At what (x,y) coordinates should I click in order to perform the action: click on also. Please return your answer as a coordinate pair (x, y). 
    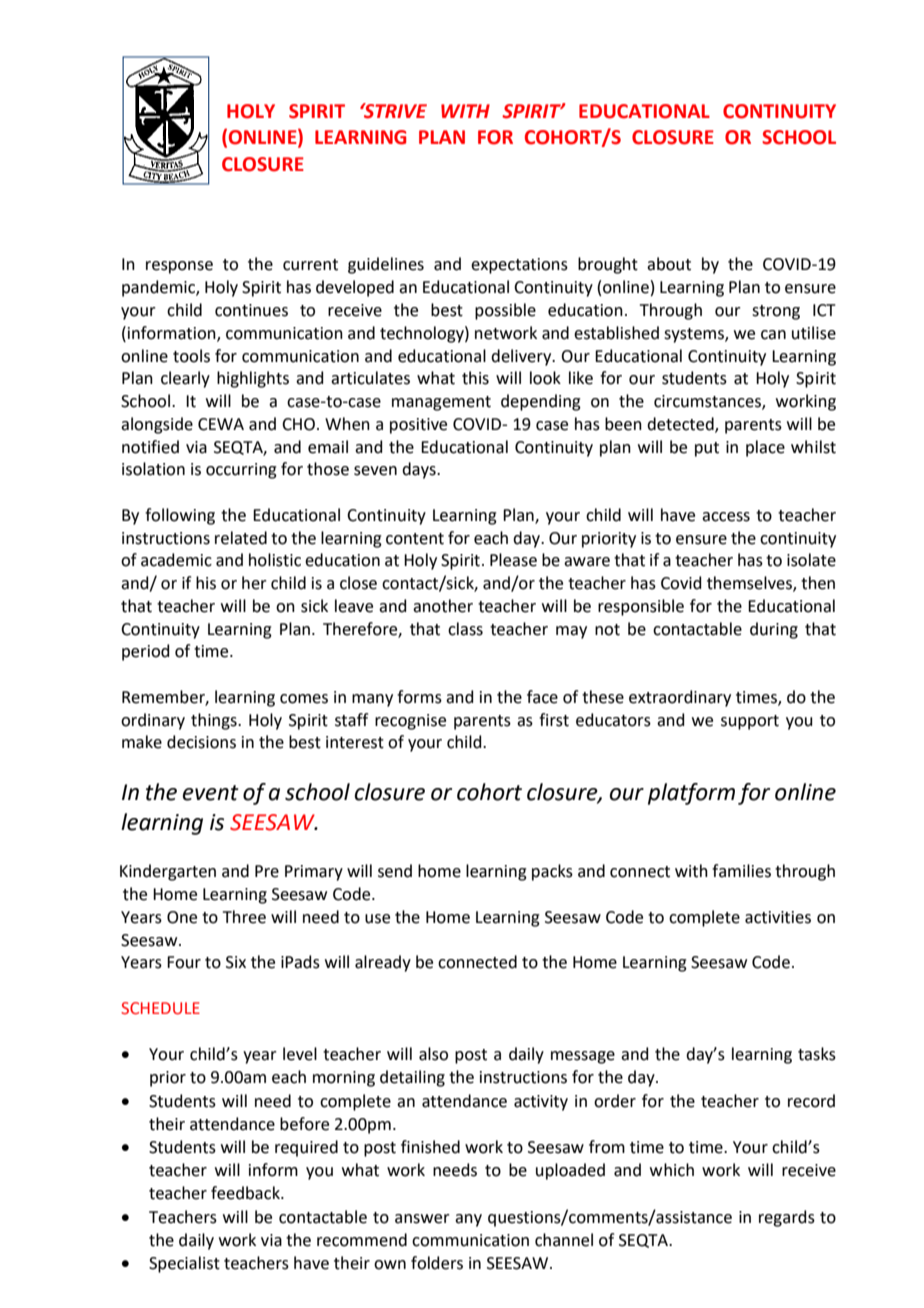
    Looking at the image, I should click on (433, 1054).
